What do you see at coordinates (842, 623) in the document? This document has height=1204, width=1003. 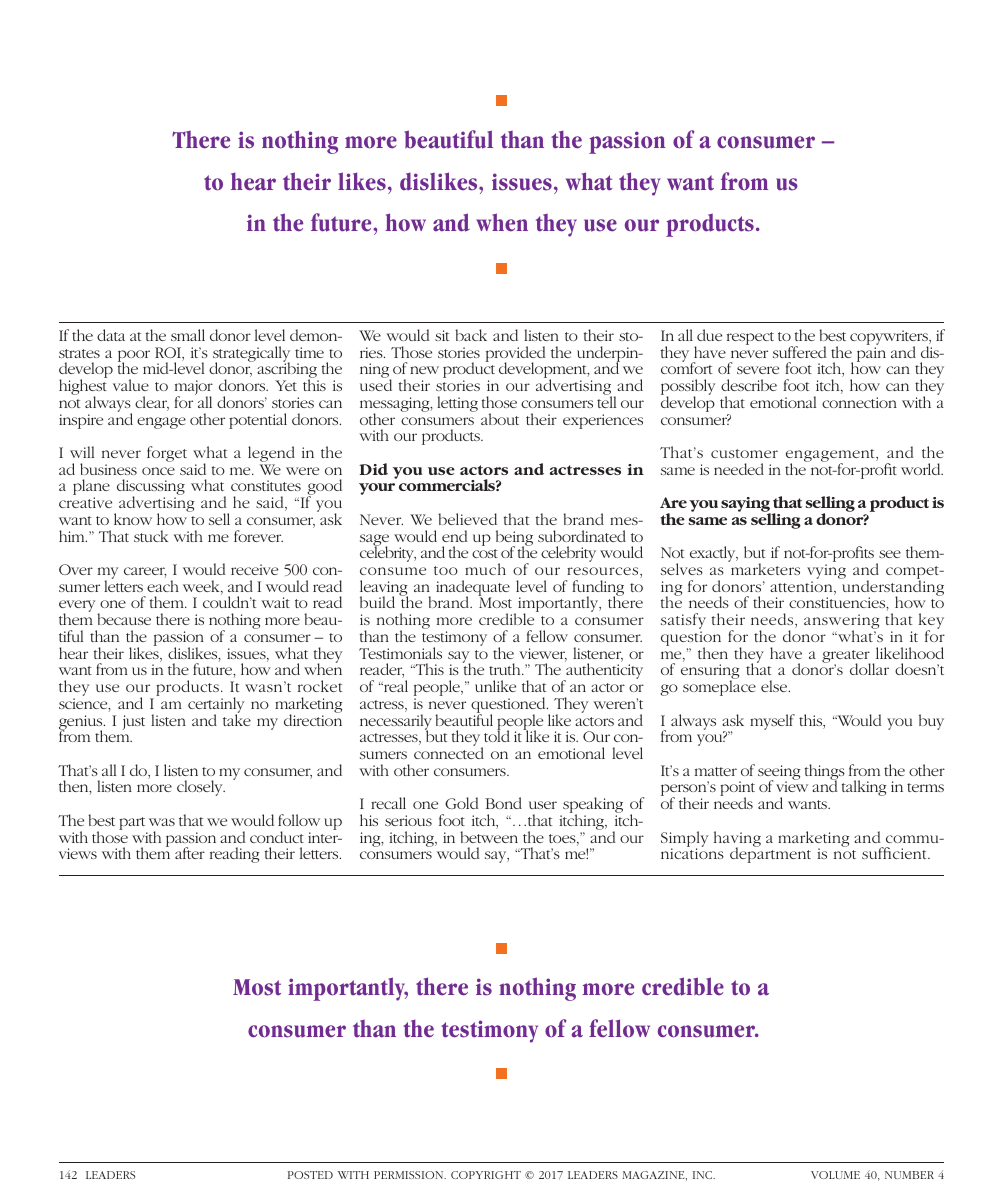 I see `answering` at bounding box center [842, 623].
